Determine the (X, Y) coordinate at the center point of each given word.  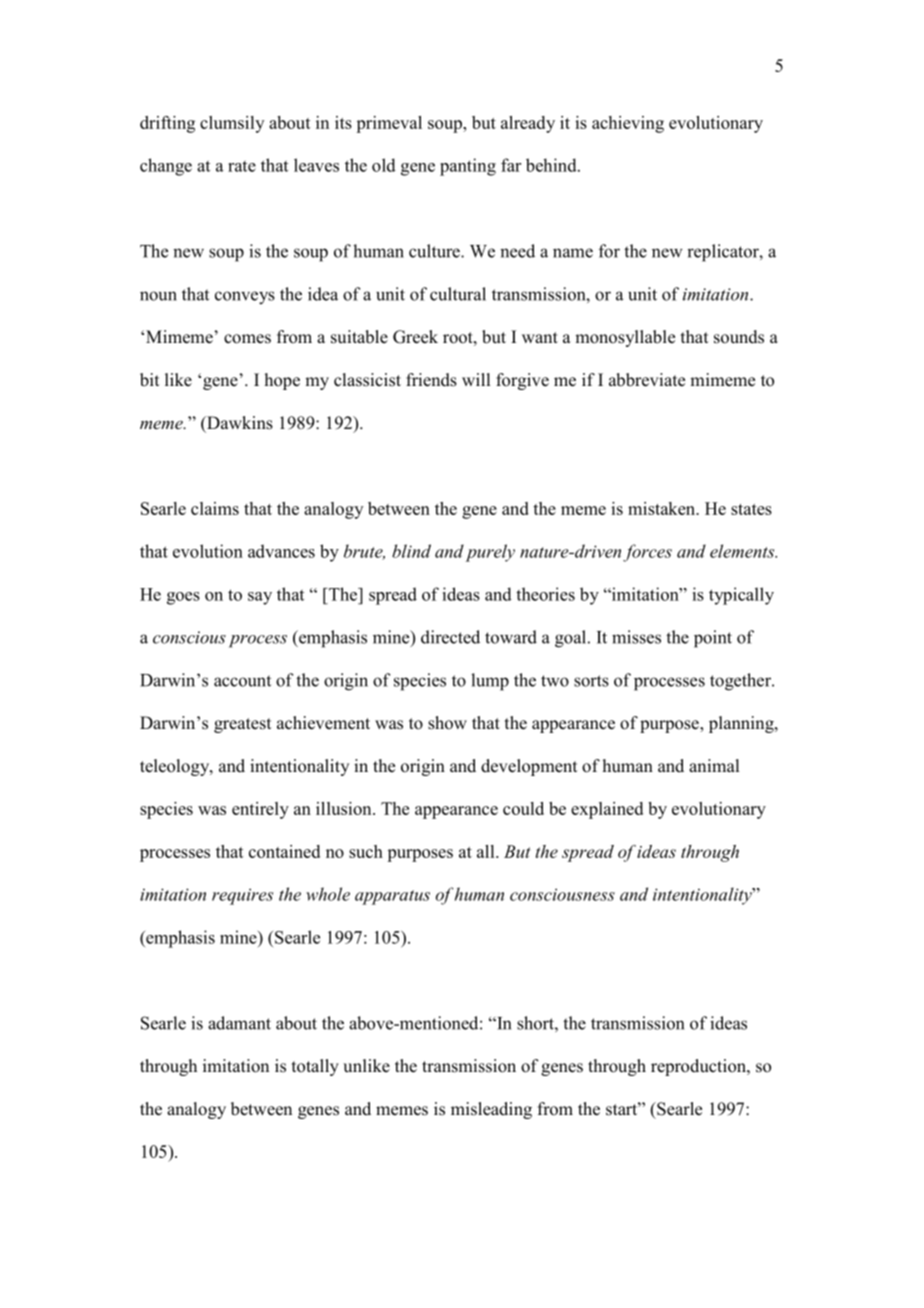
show (447, 723)
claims (215, 508)
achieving (628, 124)
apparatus (392, 897)
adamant (239, 1023)
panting (468, 167)
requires (242, 896)
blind (411, 551)
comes (247, 339)
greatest (242, 725)
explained (607, 810)
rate (242, 166)
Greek (415, 337)
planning (742, 724)
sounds (739, 337)
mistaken (663, 508)
